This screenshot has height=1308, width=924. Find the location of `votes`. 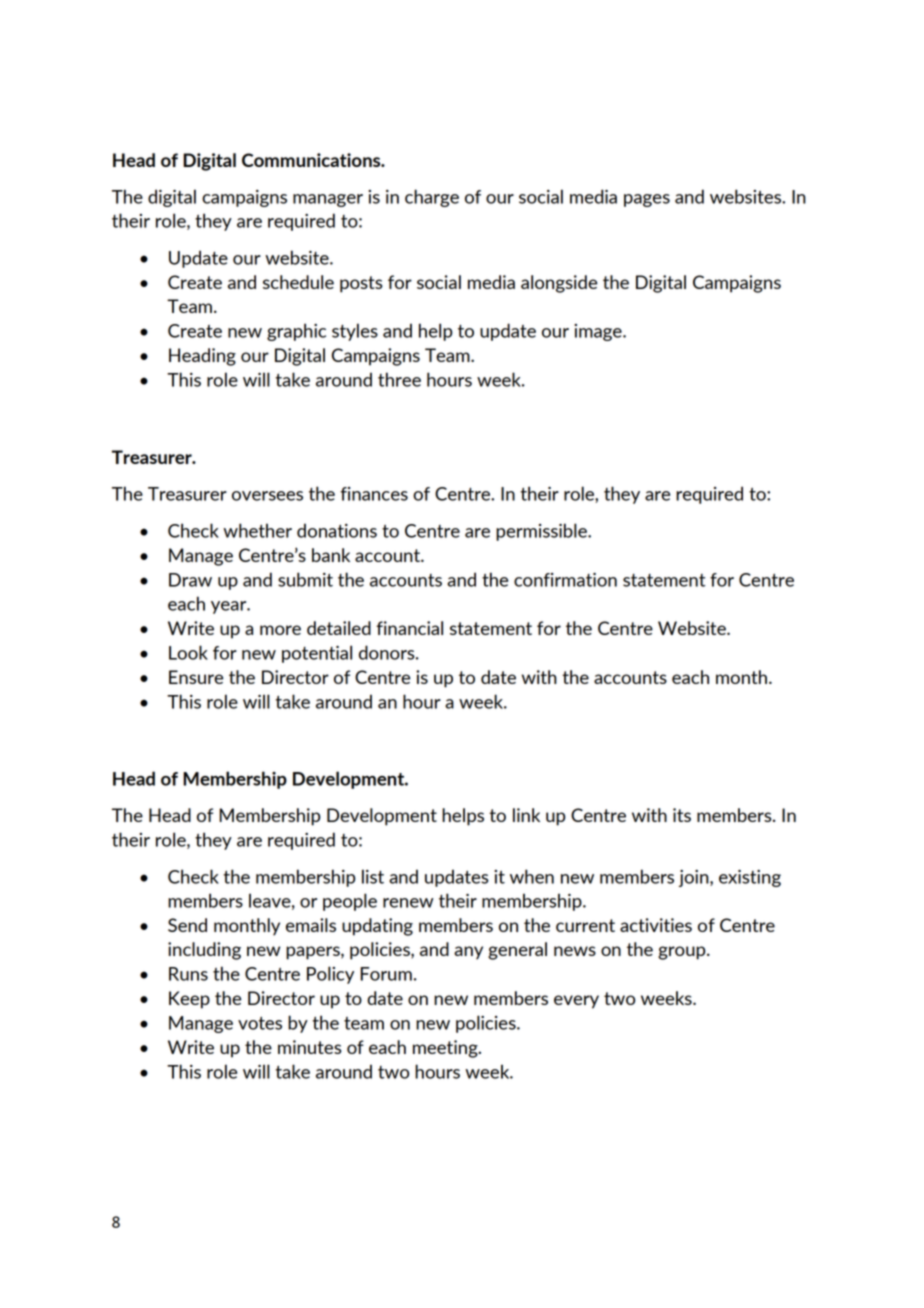

votes is located at coordinates (260, 1023).
